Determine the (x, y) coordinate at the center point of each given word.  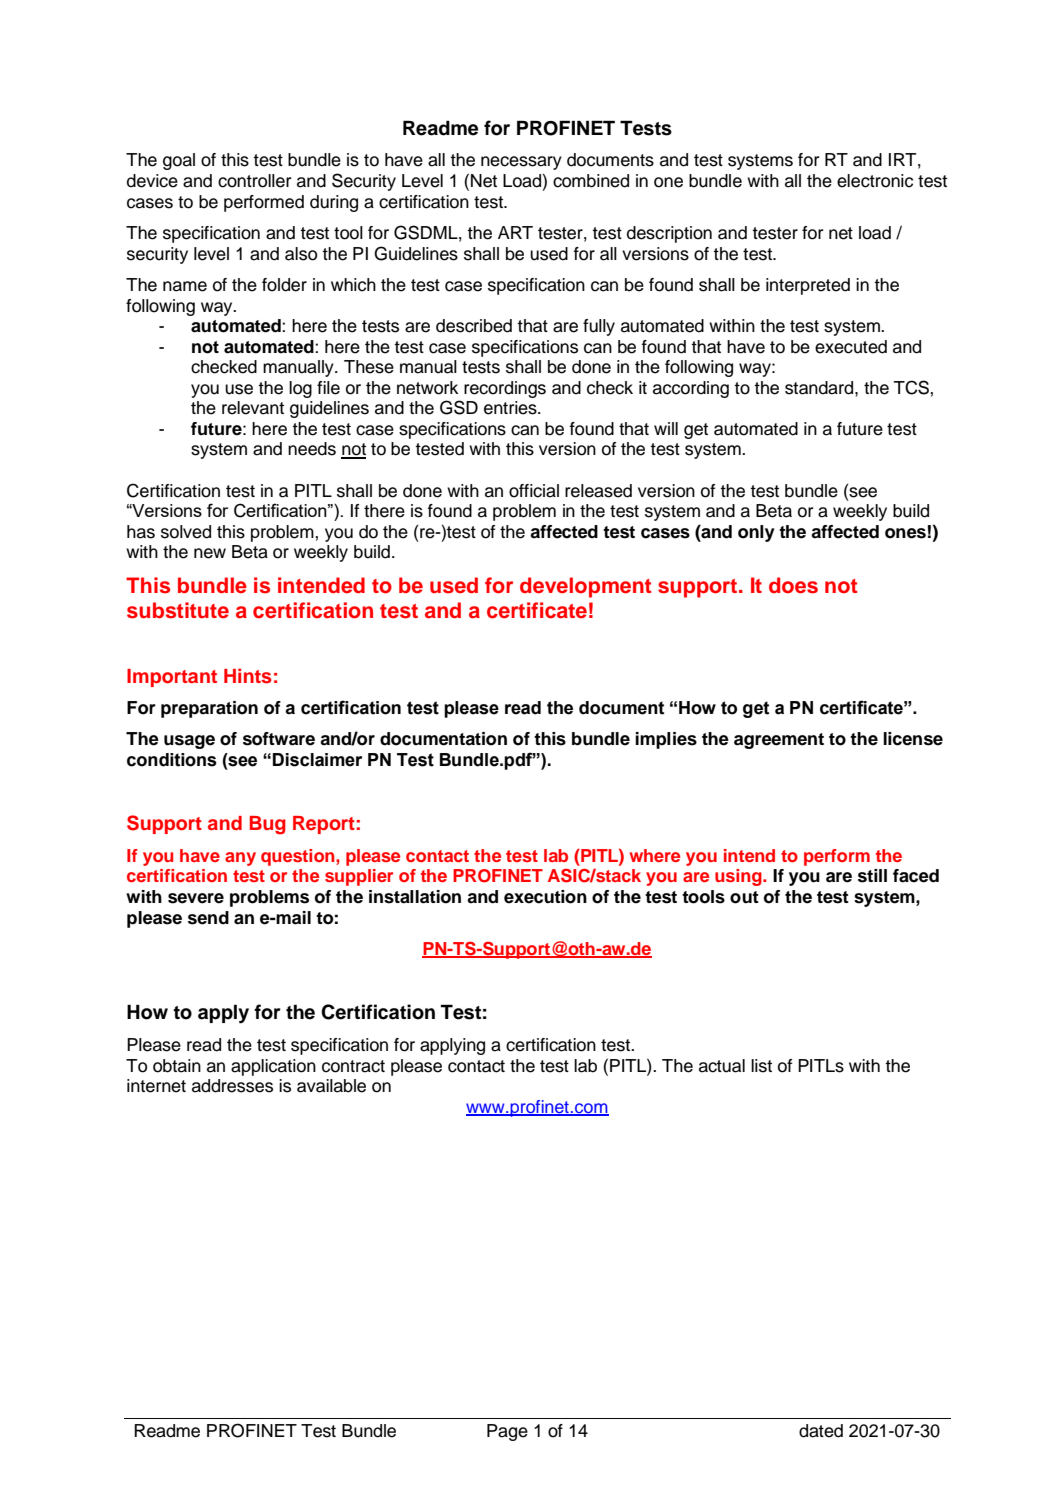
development (585, 587)
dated (821, 1431)
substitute (178, 610)
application (273, 1067)
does (793, 585)
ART (515, 232)
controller (254, 181)
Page (507, 1432)
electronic (875, 181)
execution (545, 897)
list (761, 1066)
